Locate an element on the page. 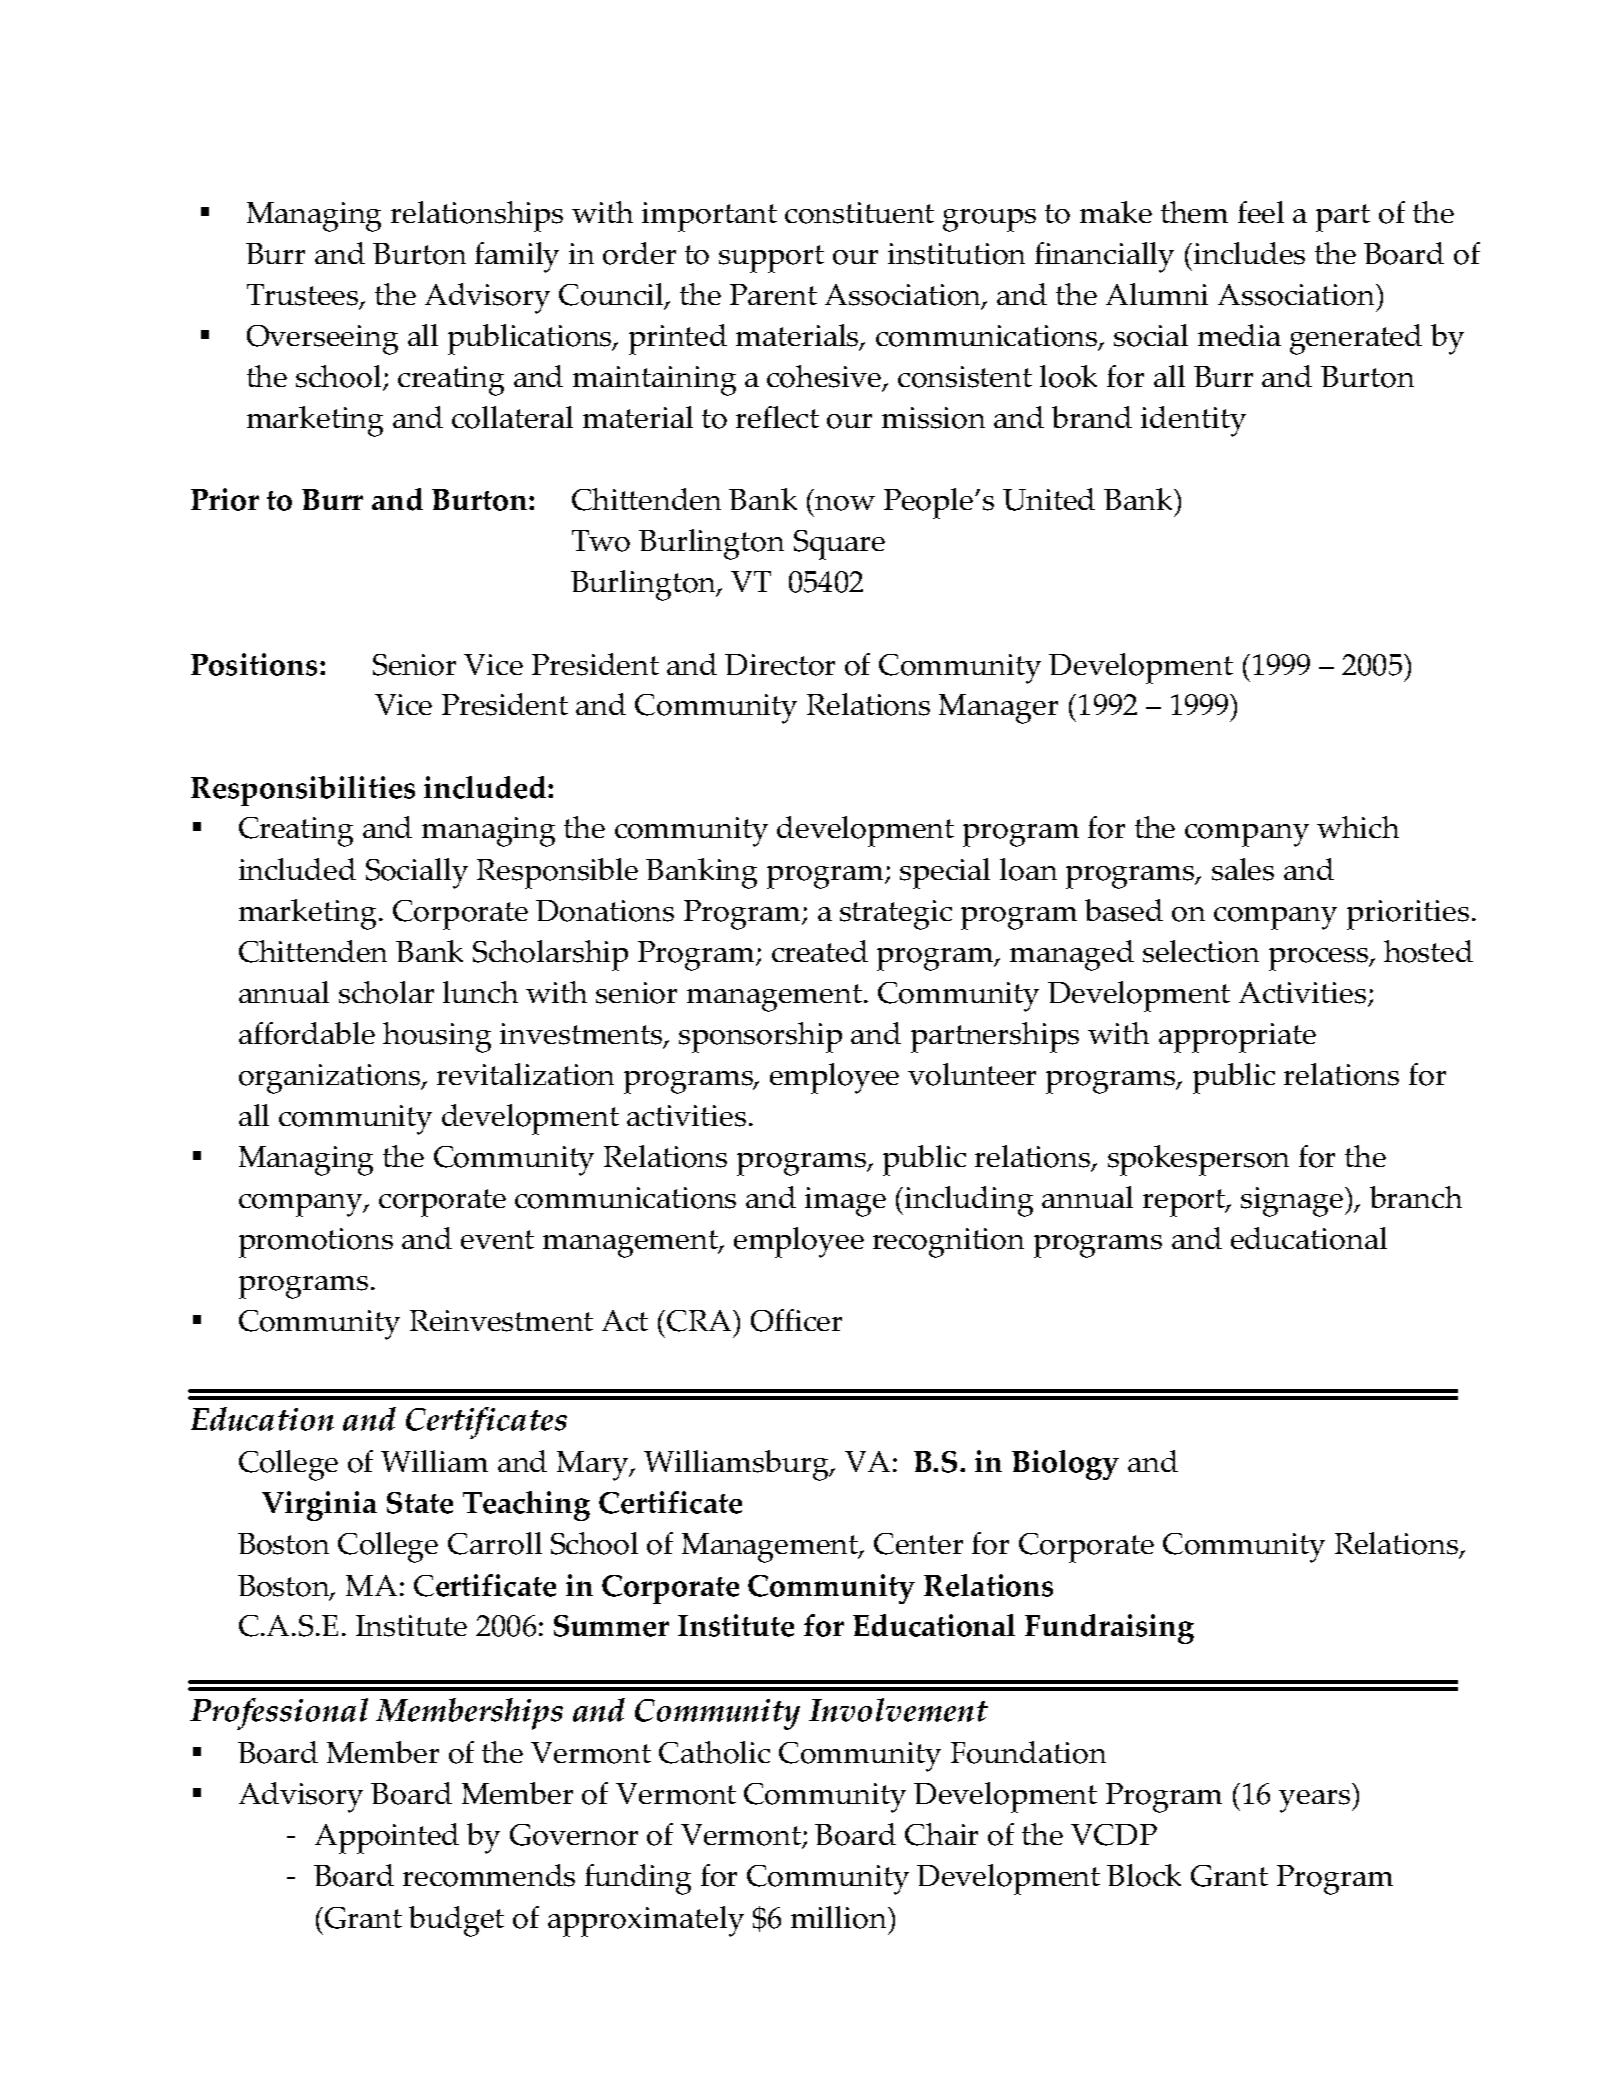 The width and height of the page is (1619, 2096). support is located at coordinates (771, 259).
